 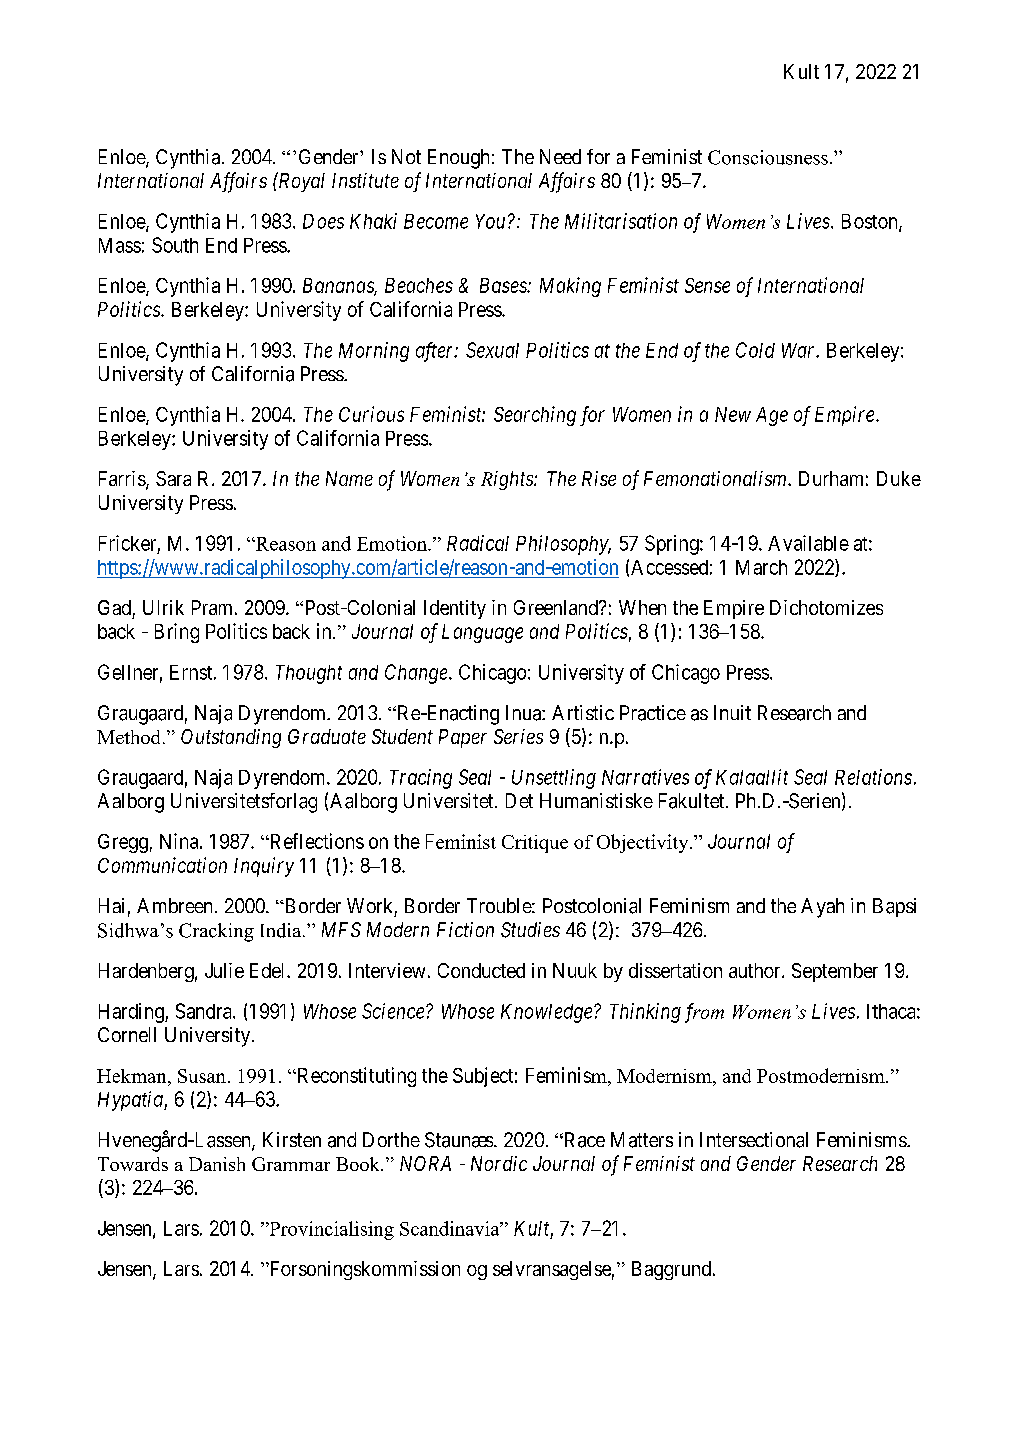 What do you see at coordinates (490, 221) in the document?
I see `You` at bounding box center [490, 221].
